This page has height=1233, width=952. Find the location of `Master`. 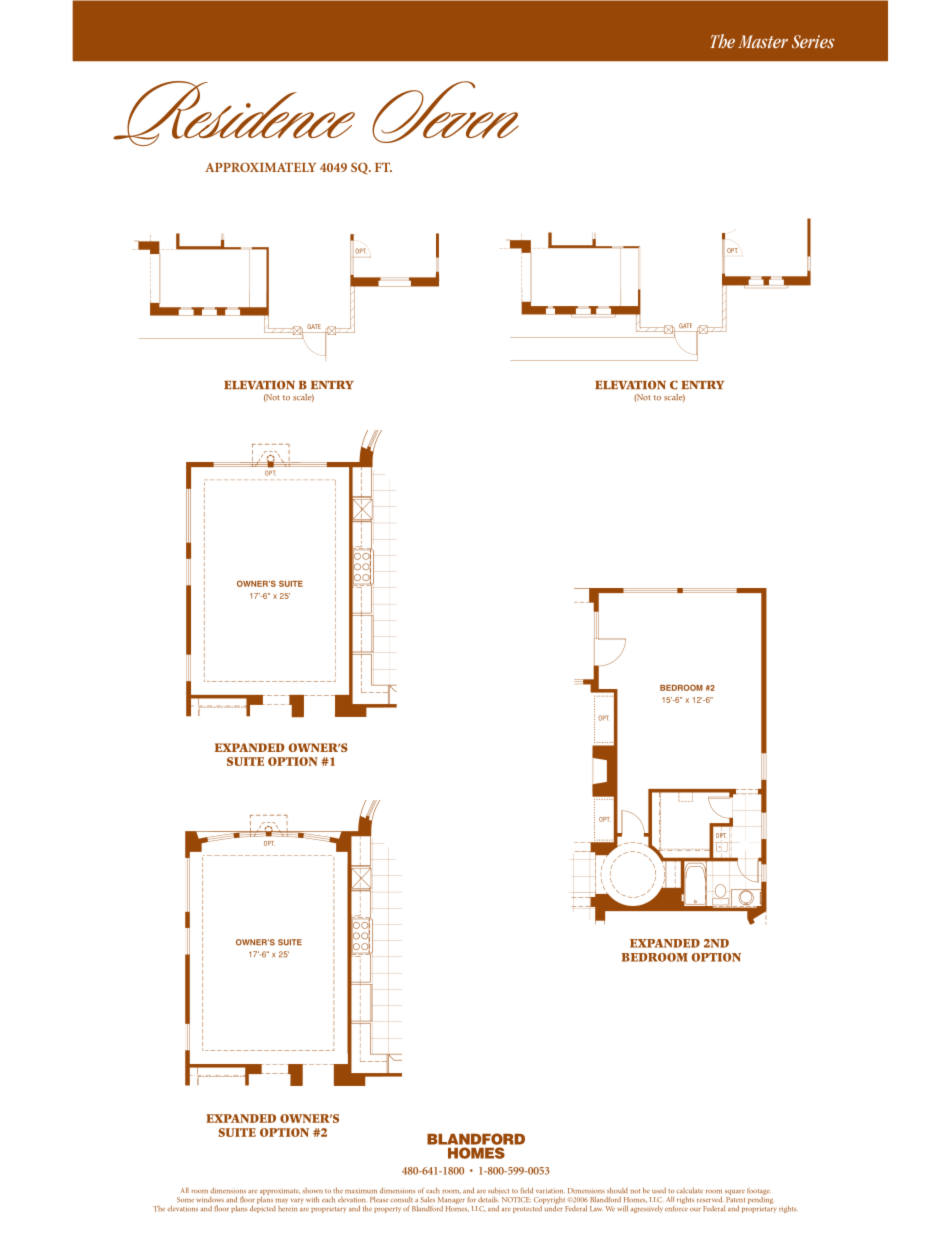

Master is located at coordinates (763, 41).
